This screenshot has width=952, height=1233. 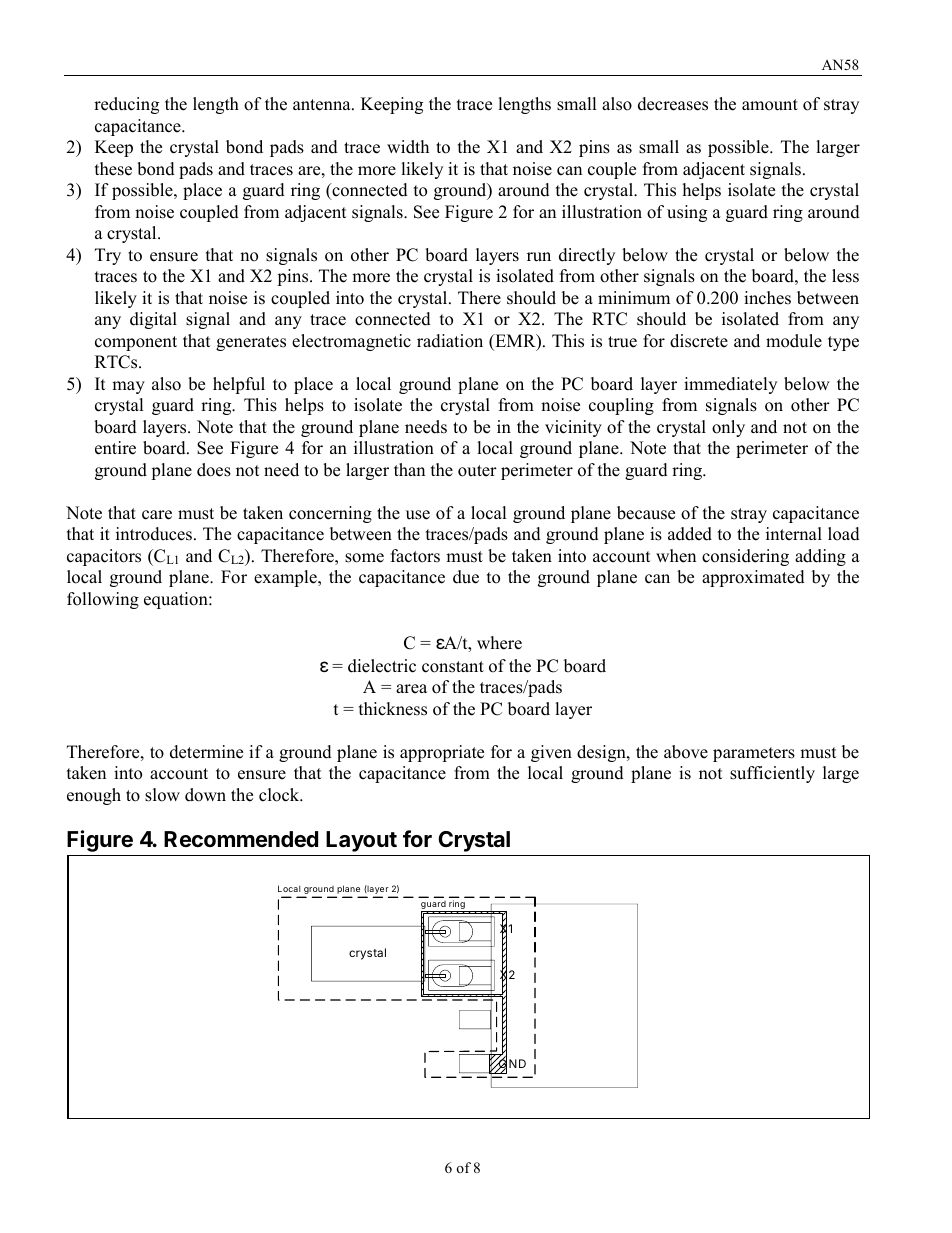 What do you see at coordinates (205, 795) in the screenshot?
I see `down` at bounding box center [205, 795].
